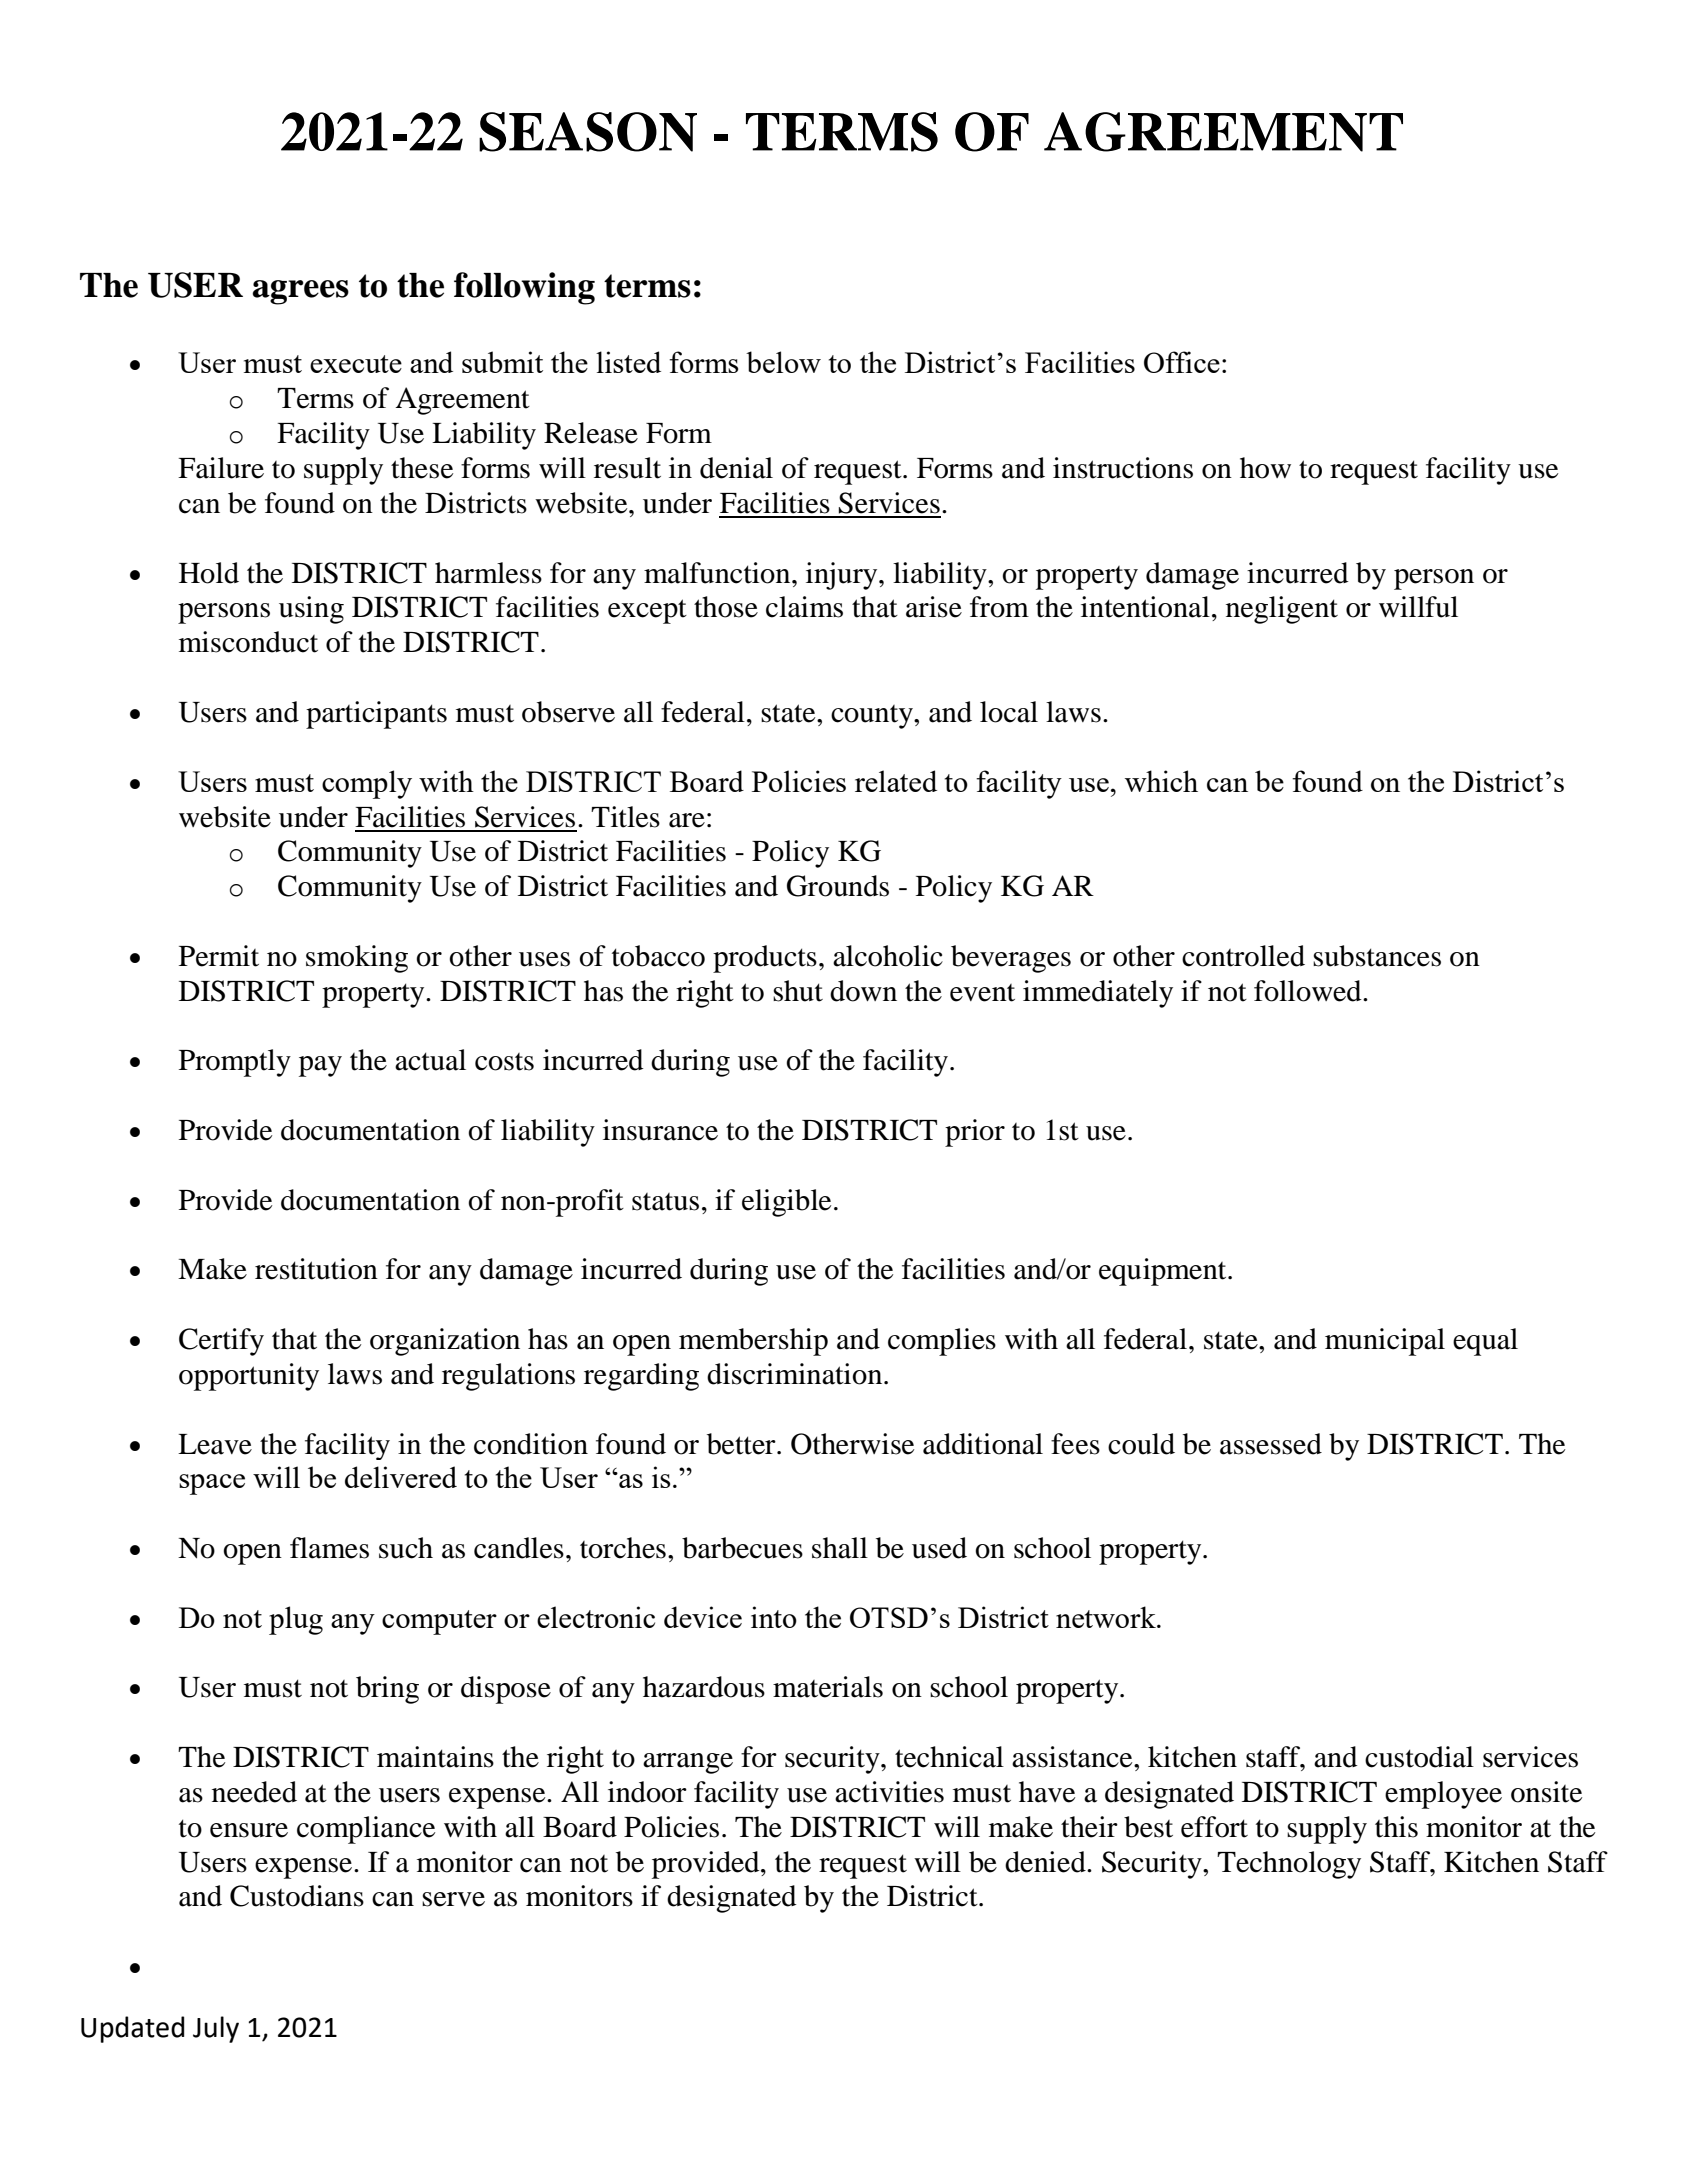 Image resolution: width=1685 pixels, height=2181 pixels. What do you see at coordinates (297, 1896) in the page?
I see `Custodians` at bounding box center [297, 1896].
